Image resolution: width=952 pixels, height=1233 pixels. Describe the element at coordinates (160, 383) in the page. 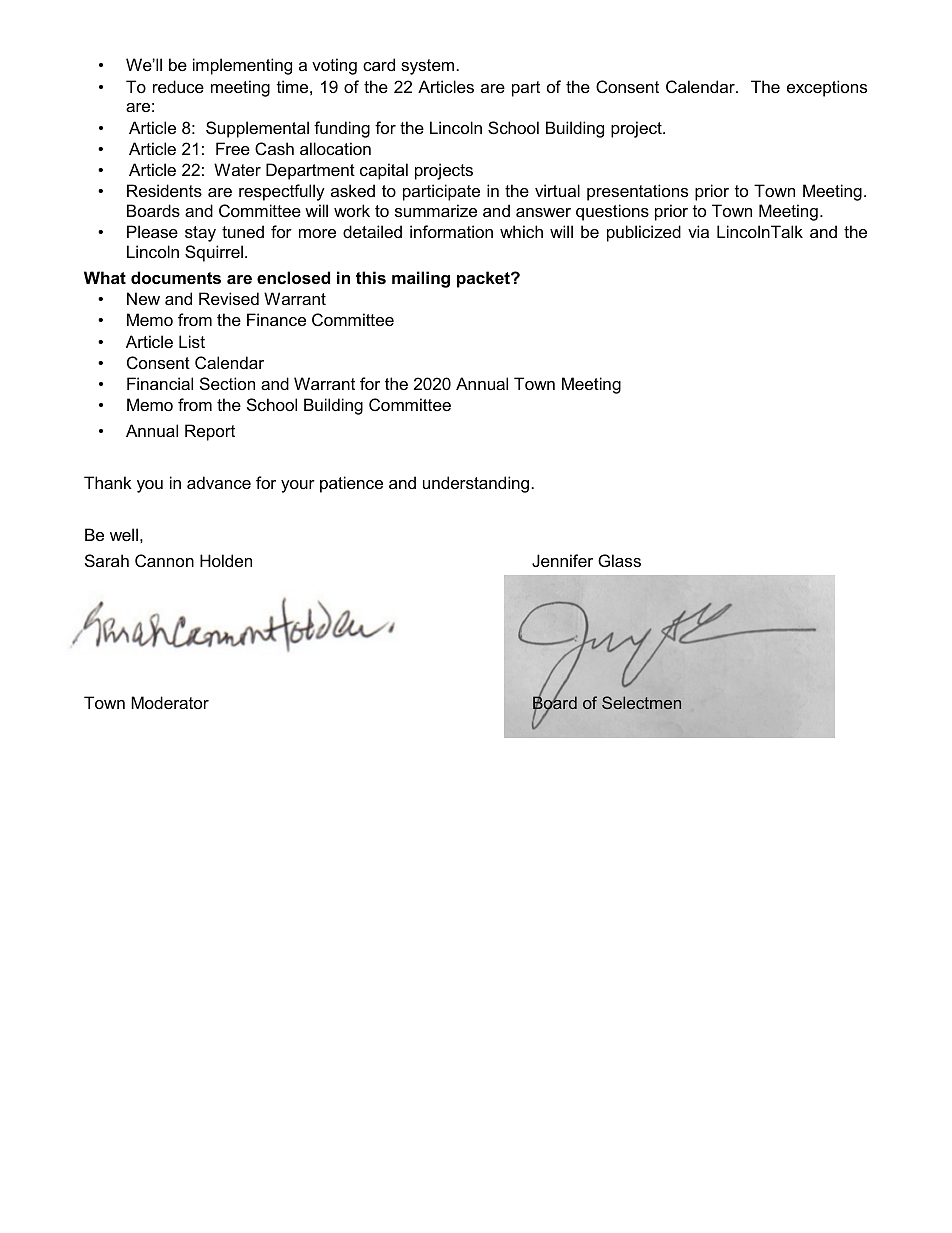

I see `Financial` at that location.
